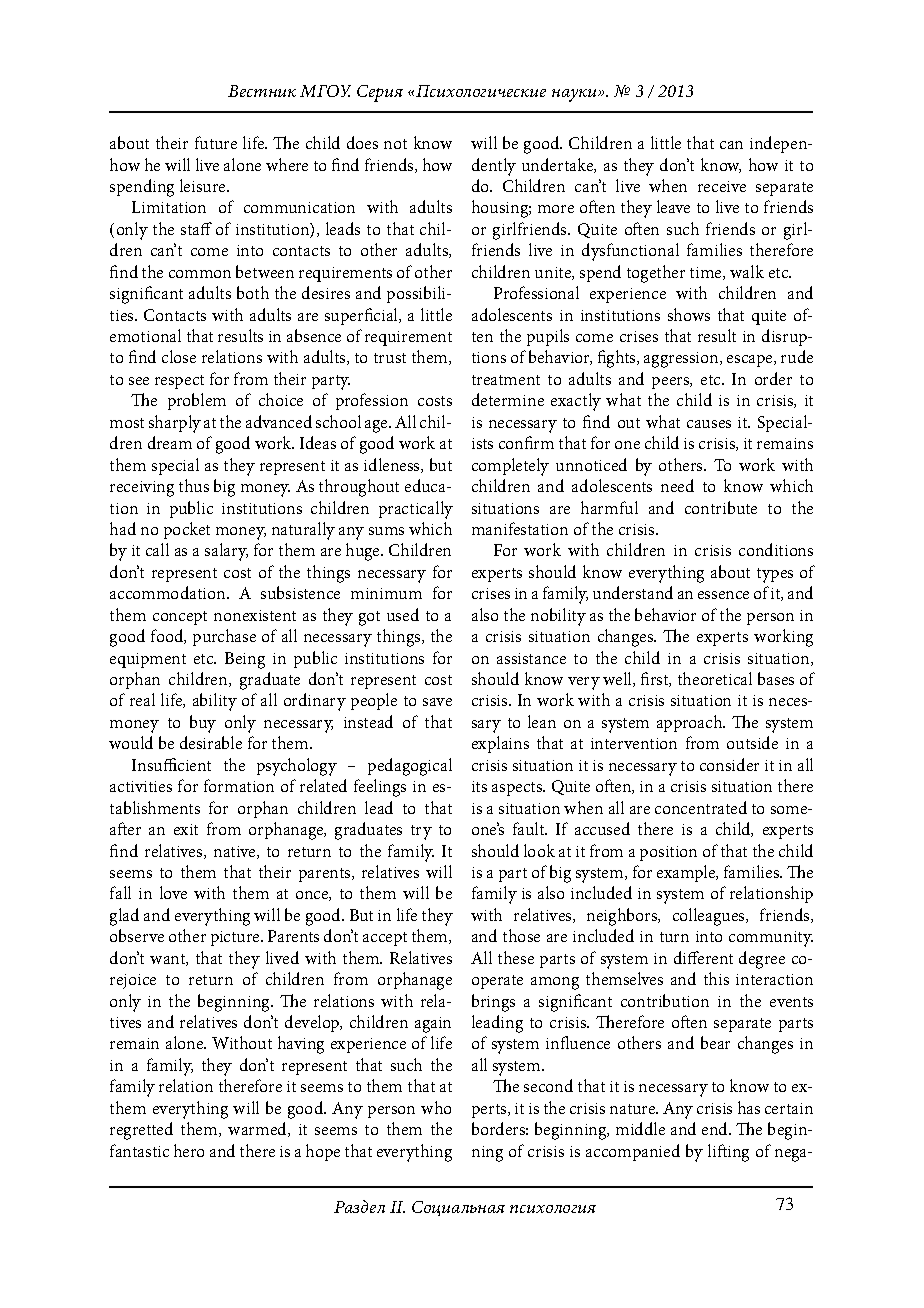 This page has height=1308, width=924. Describe the element at coordinates (173, 892) in the page. I see `love` at that location.
